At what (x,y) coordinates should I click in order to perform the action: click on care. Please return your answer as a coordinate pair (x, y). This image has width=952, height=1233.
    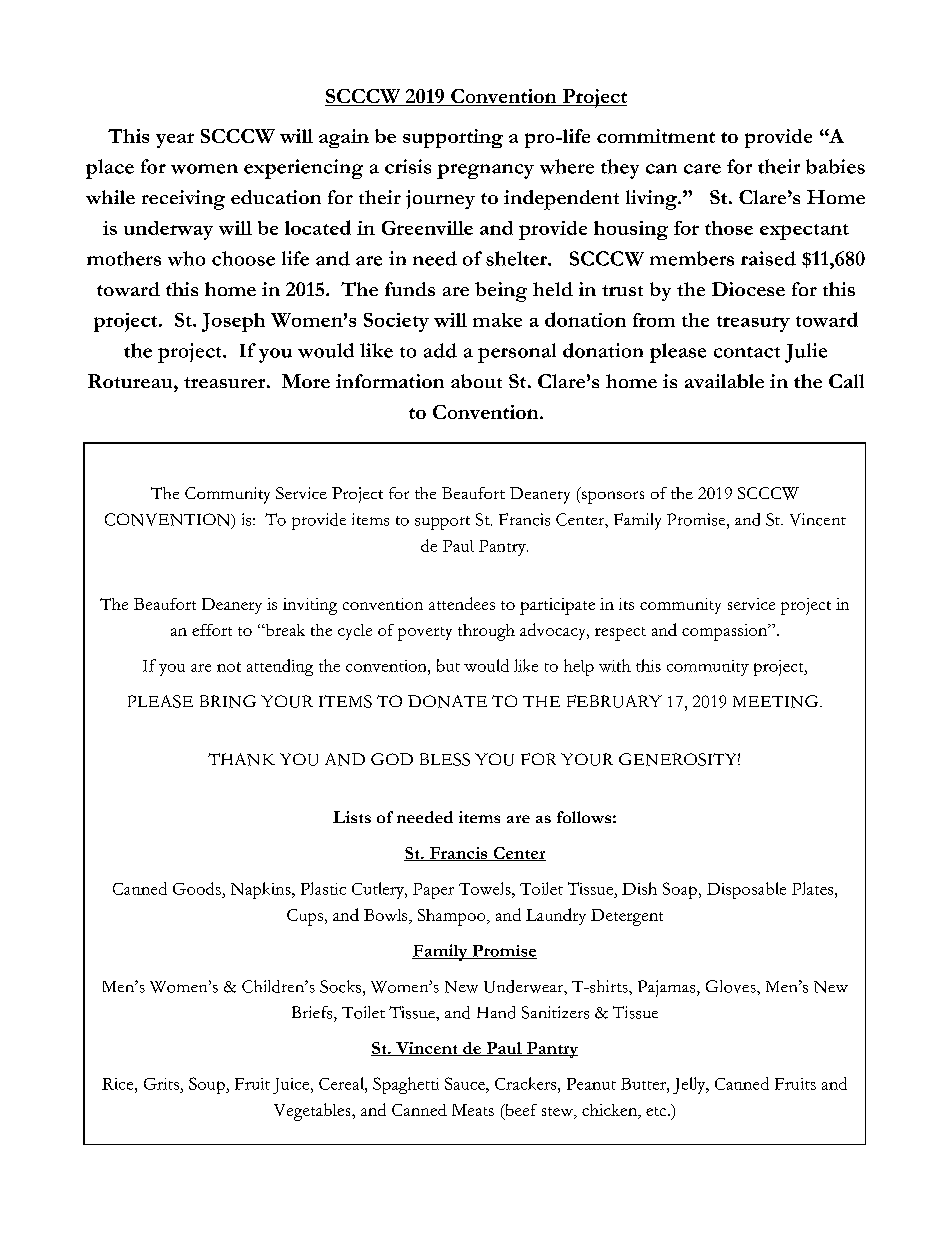
    Looking at the image, I should click on (702, 169).
